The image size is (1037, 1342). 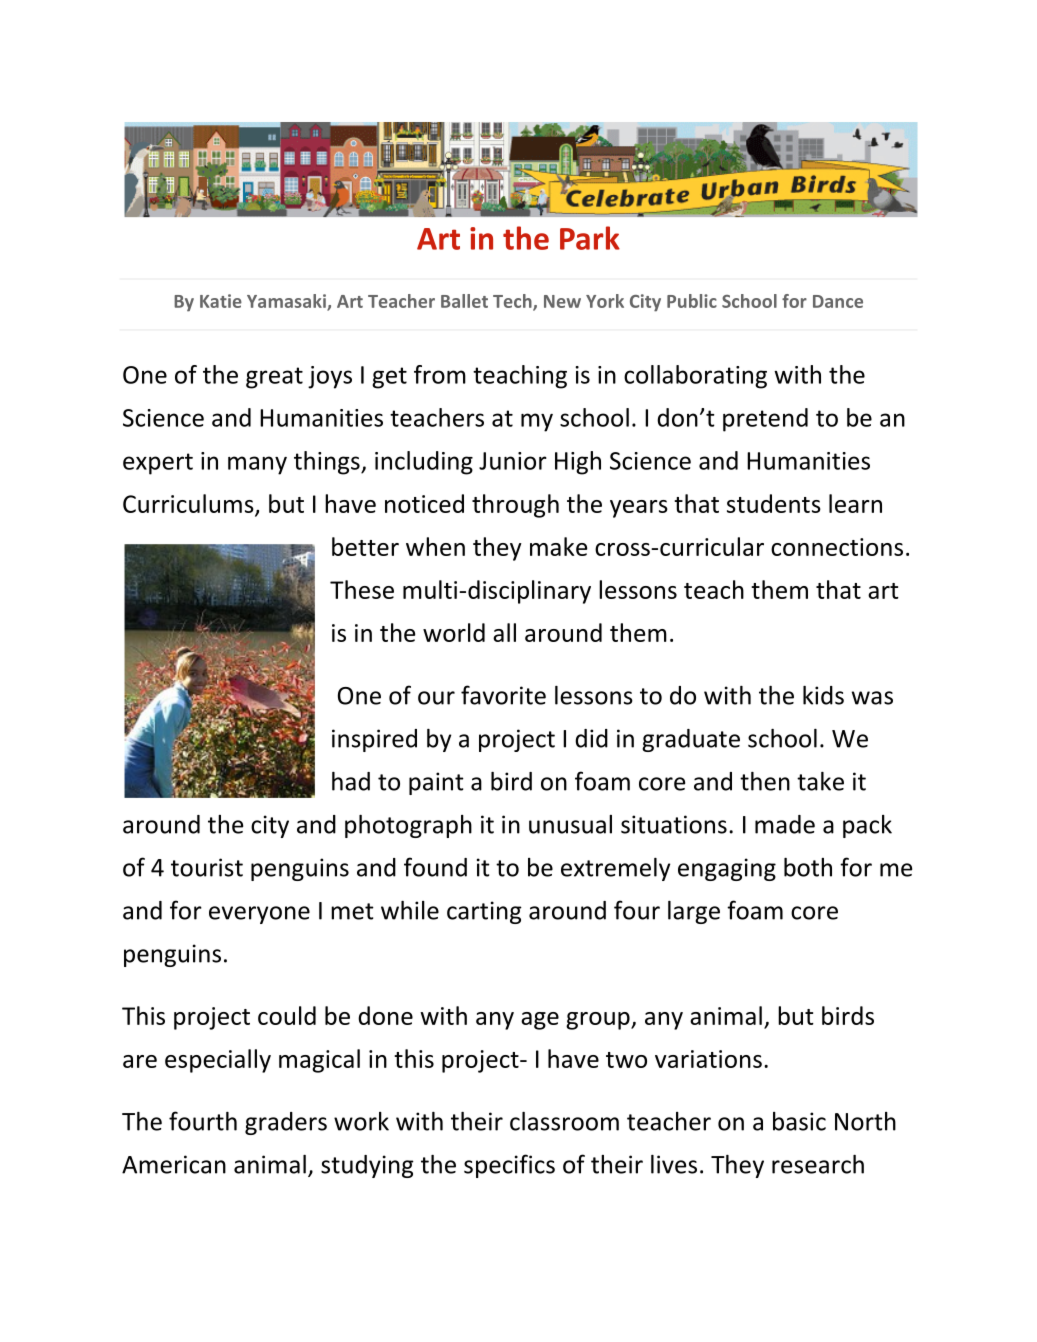 What do you see at coordinates (374, 740) in the document?
I see `inspired` at bounding box center [374, 740].
